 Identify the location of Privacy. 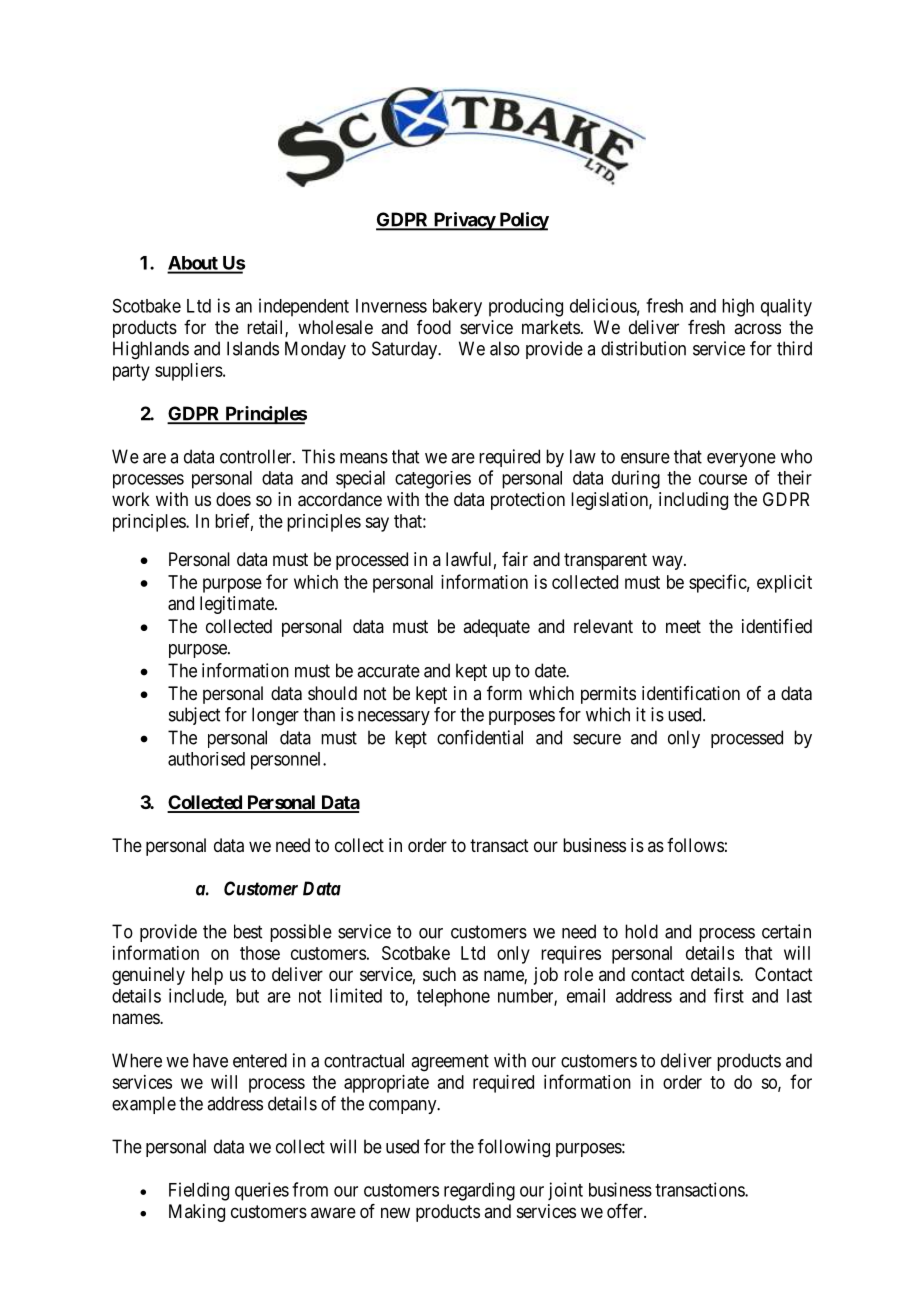
(464, 221).
